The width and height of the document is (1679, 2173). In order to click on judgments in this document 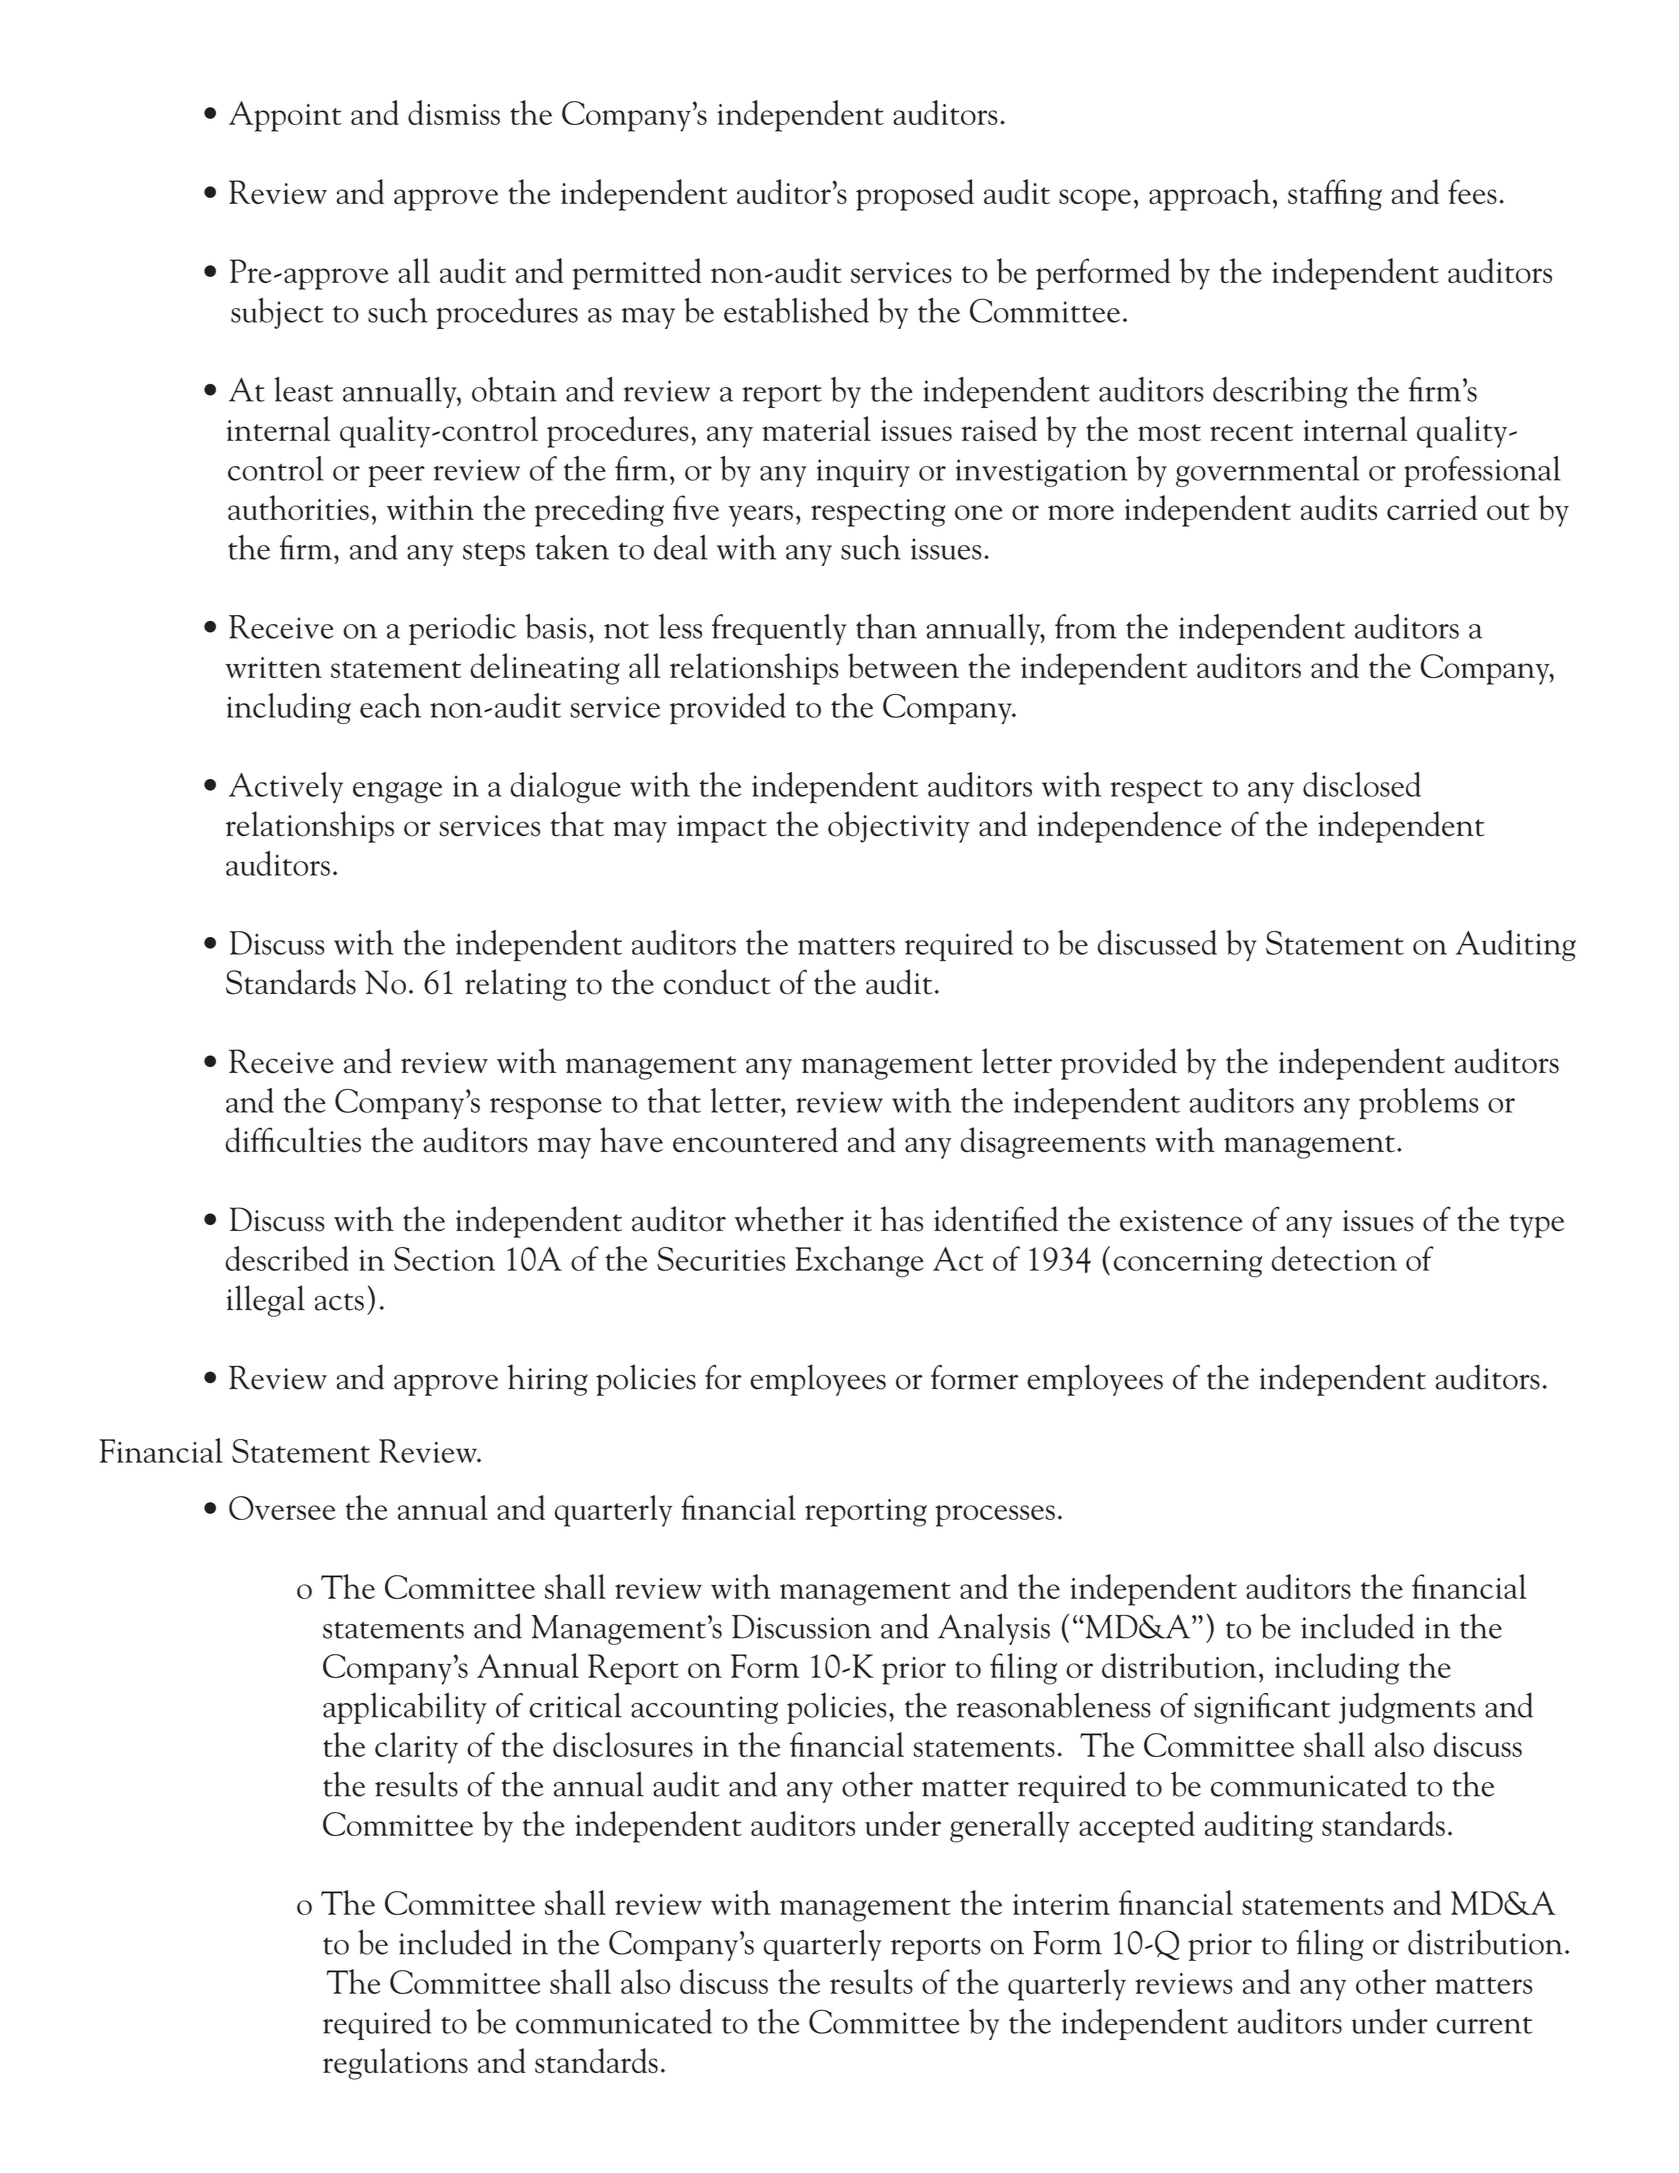, I will do `click(1407, 1708)`.
